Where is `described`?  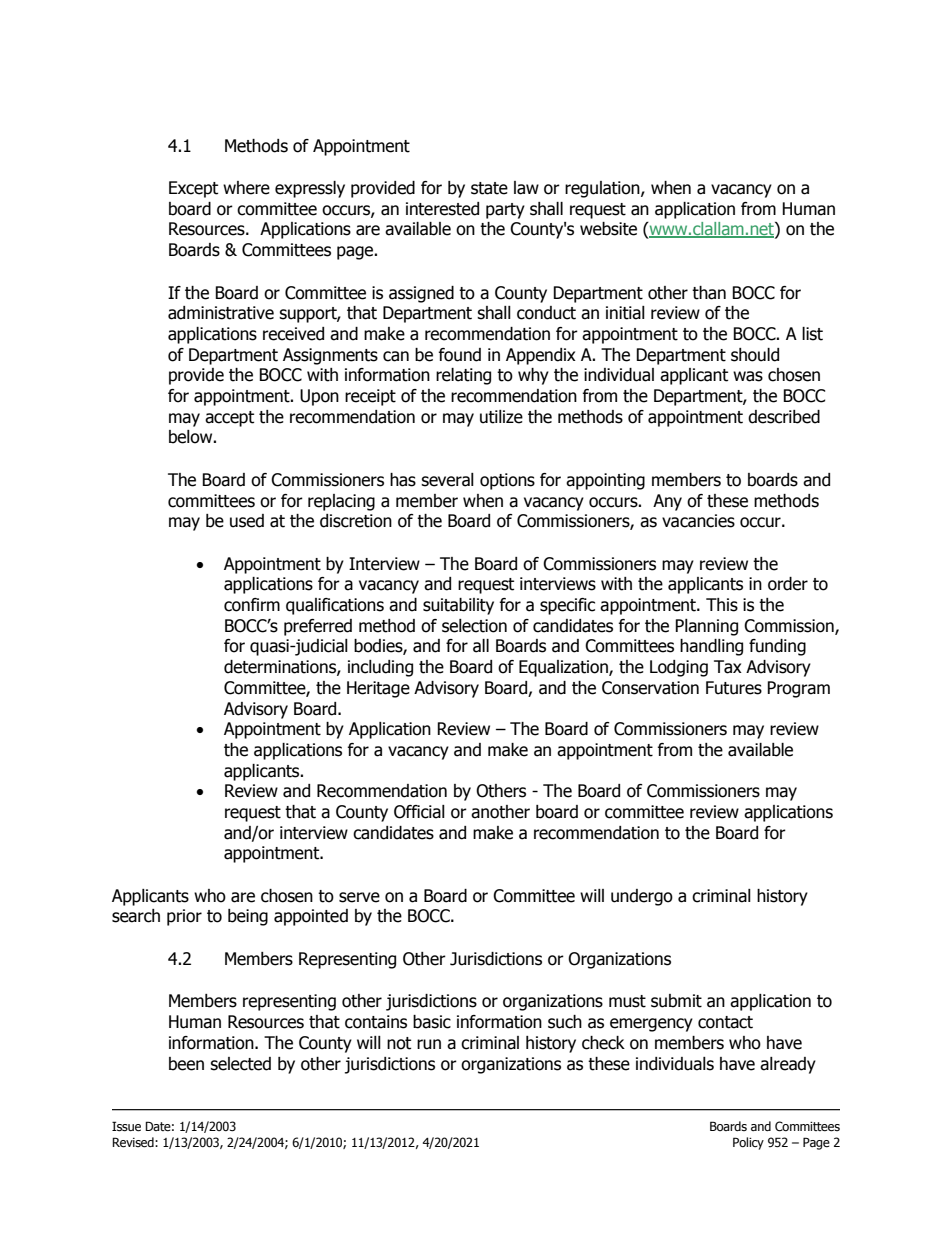 described is located at coordinates (784, 417).
